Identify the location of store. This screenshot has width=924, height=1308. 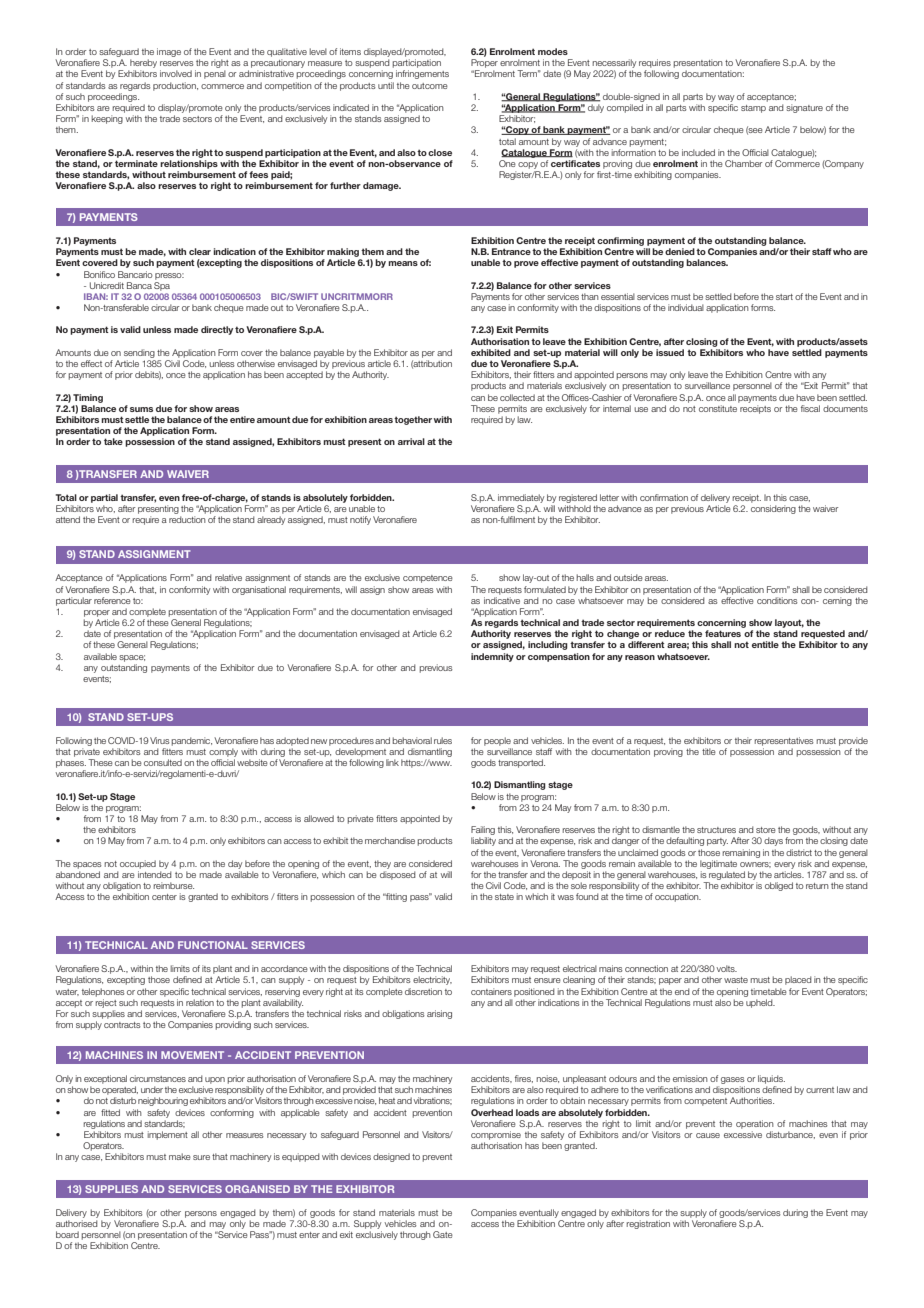
(766, 830).
